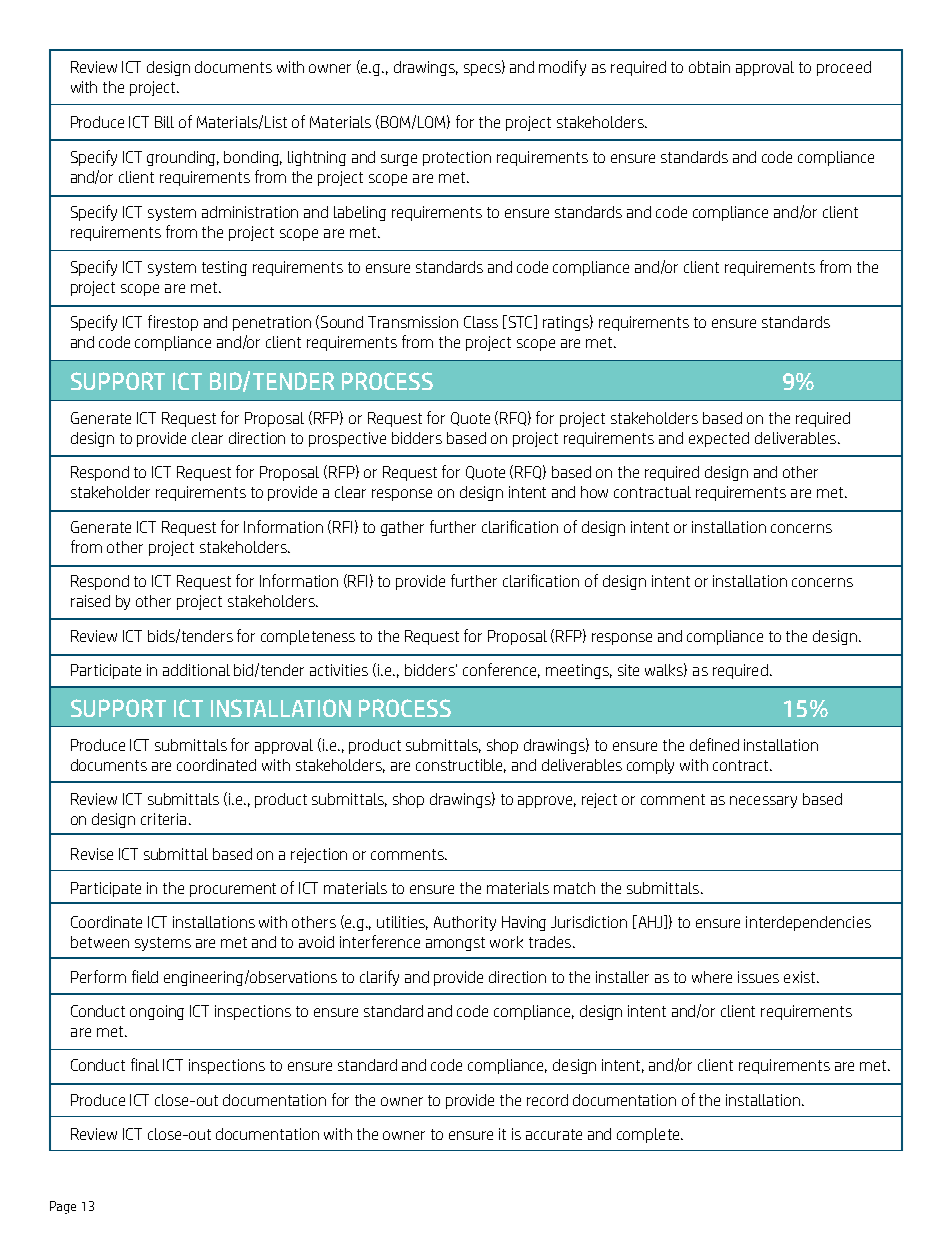 The width and height of the document is (952, 1233). I want to click on Page, so click(63, 1207).
